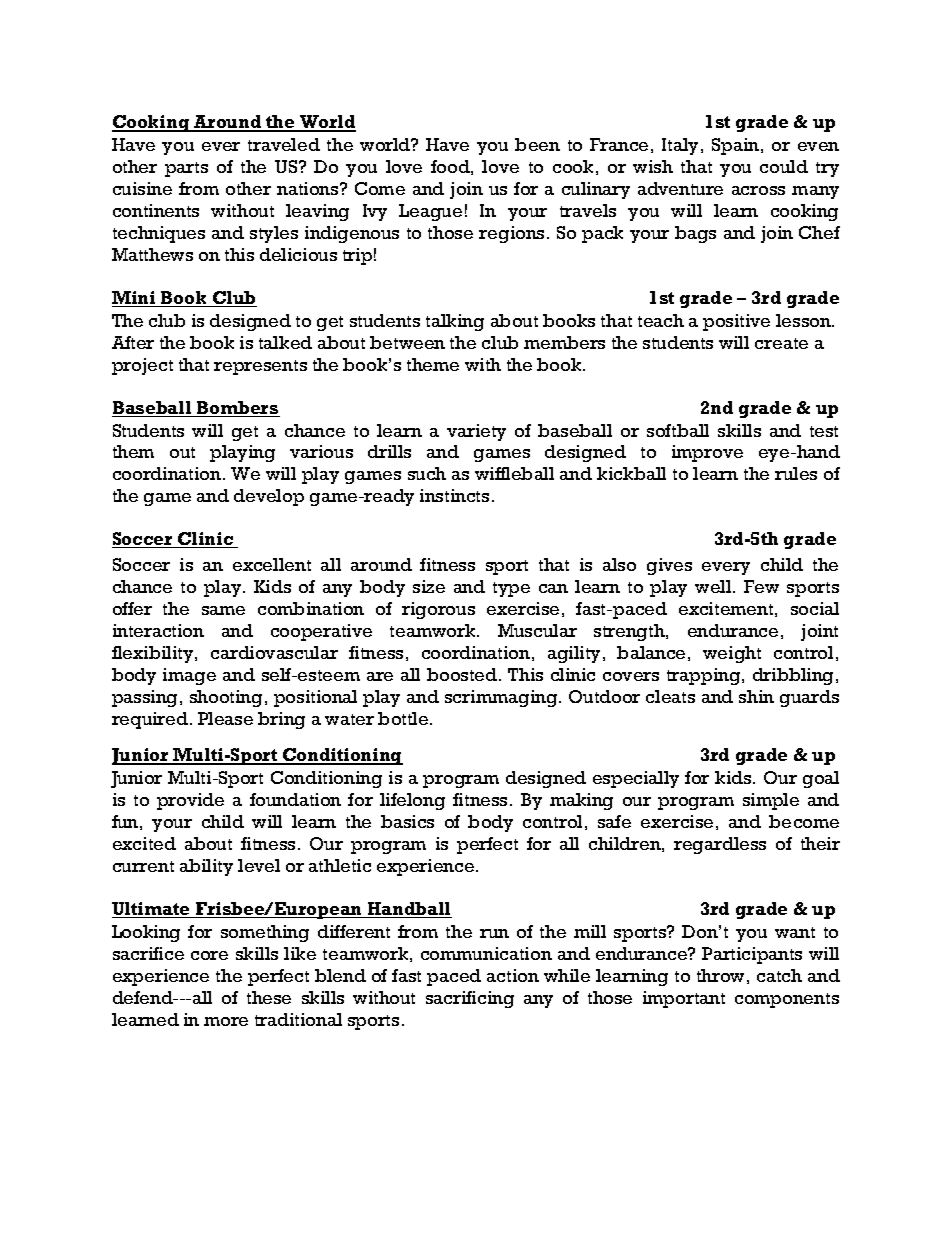 The height and width of the screenshot is (1233, 952). What do you see at coordinates (511, 589) in the screenshot?
I see `type` at bounding box center [511, 589].
